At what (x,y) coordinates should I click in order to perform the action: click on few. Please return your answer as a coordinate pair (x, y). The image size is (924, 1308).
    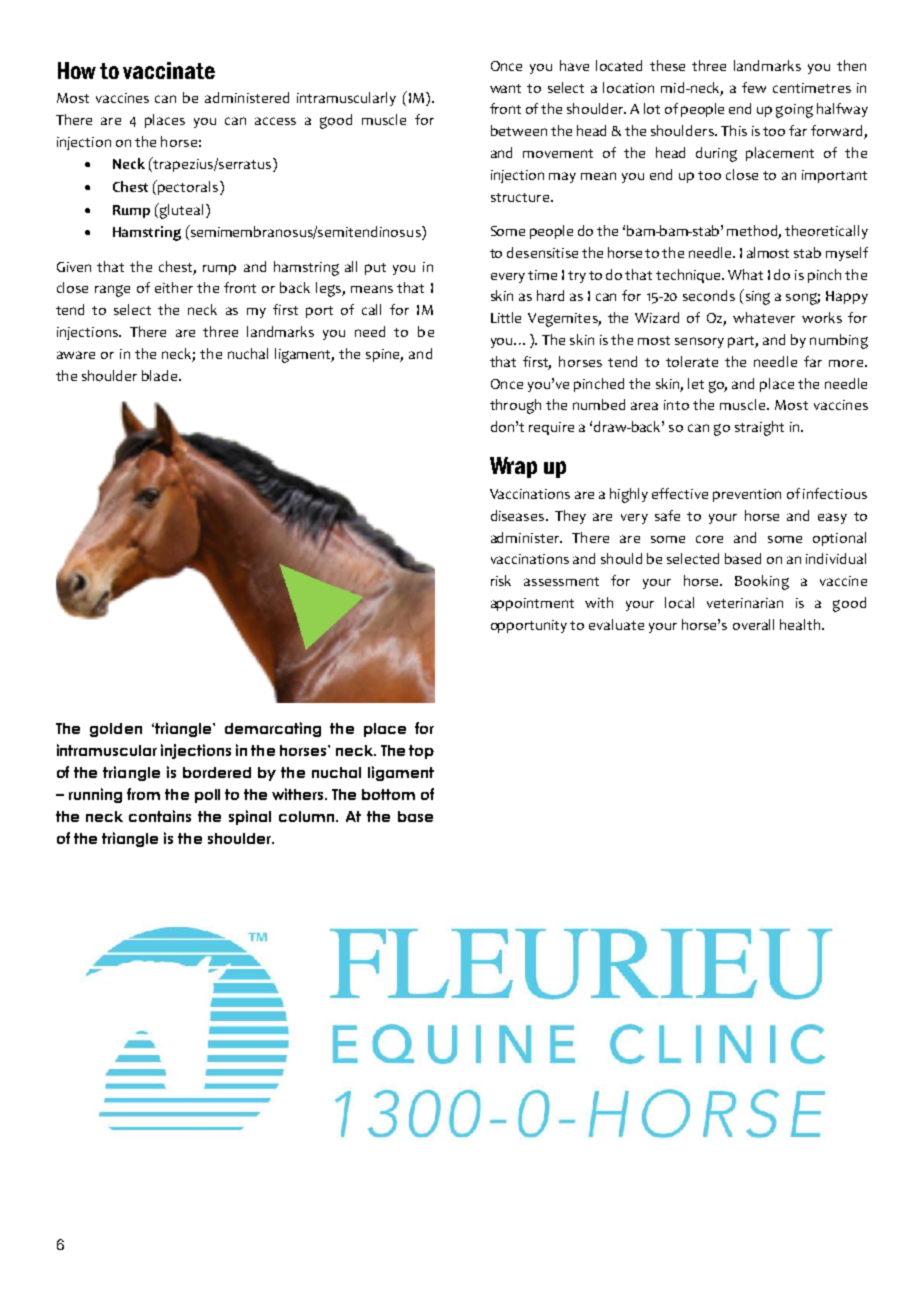
    Looking at the image, I should click on (754, 87).
